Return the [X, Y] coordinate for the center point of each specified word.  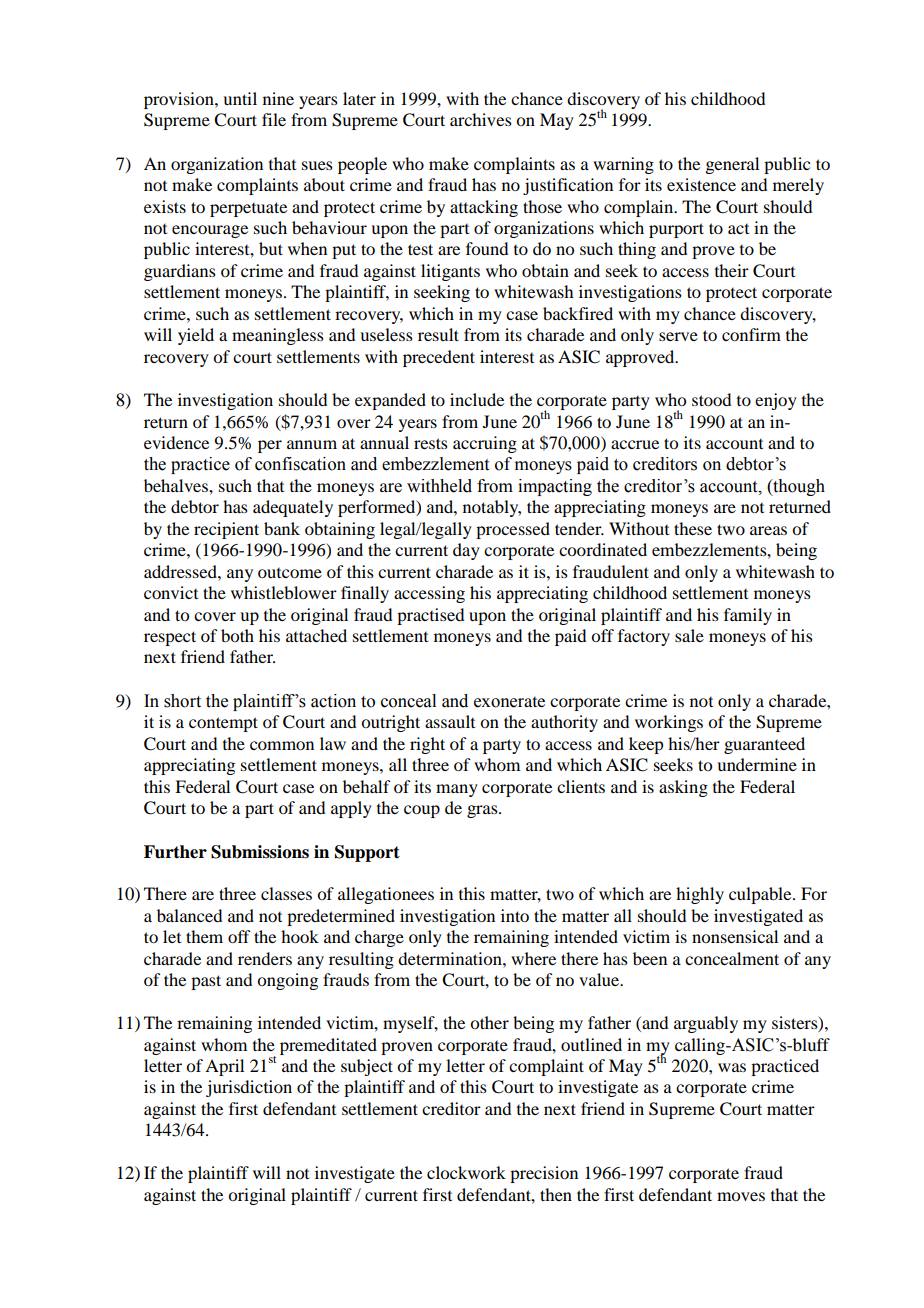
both [237, 635]
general [732, 165]
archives [481, 119]
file [274, 119]
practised [430, 616]
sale [689, 635]
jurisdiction [249, 1088]
